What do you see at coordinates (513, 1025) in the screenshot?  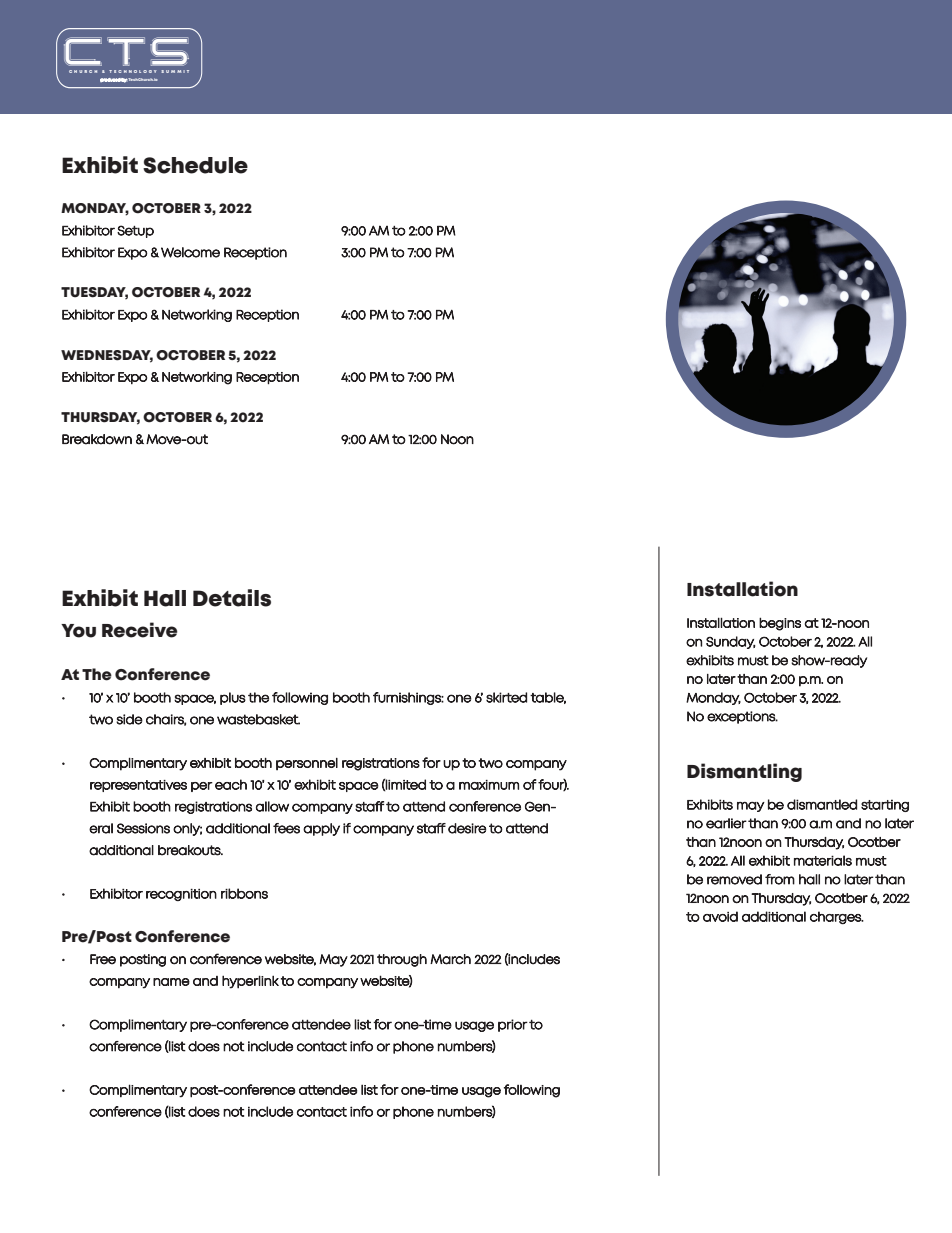 I see `prior` at bounding box center [513, 1025].
